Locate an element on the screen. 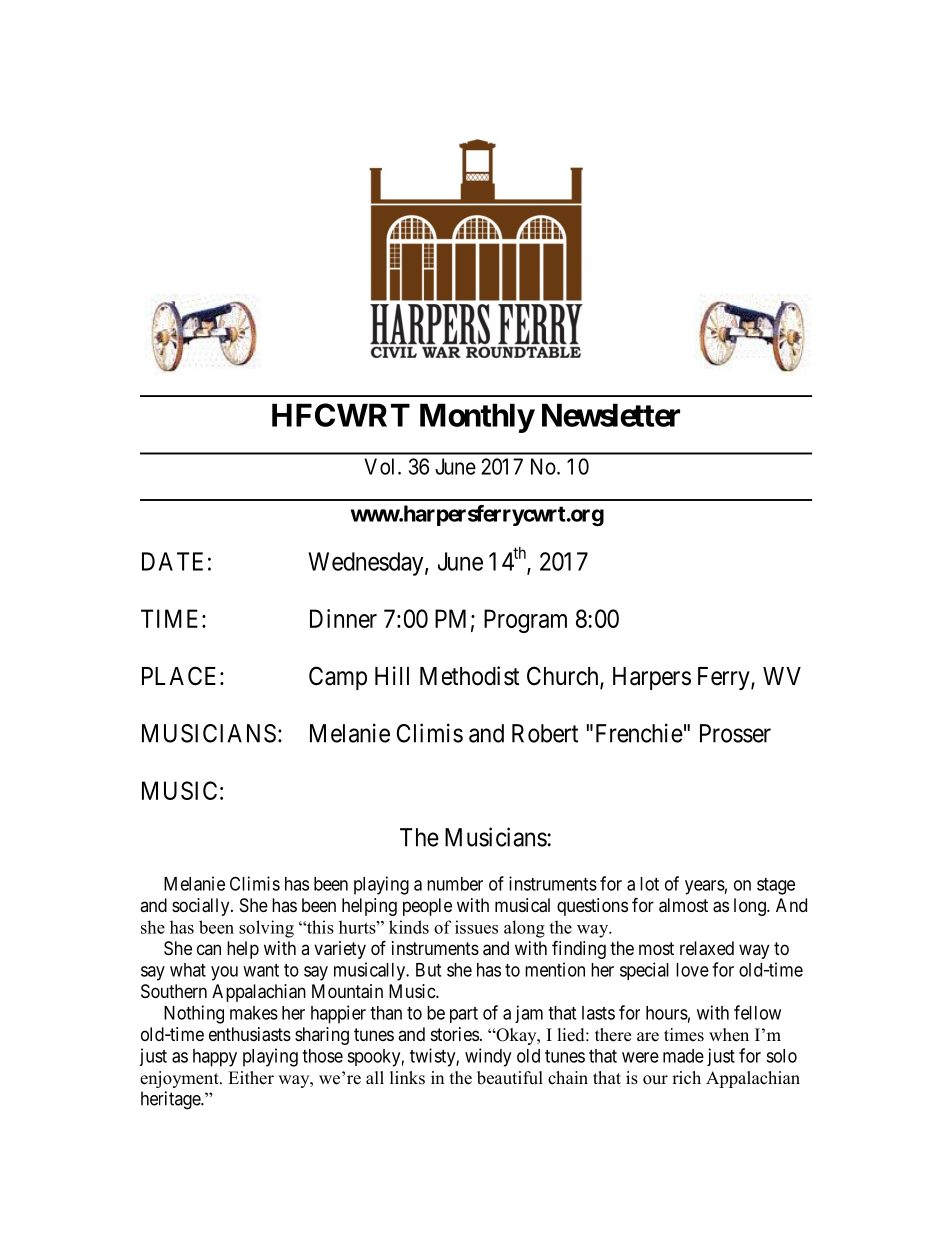  PLACE is located at coordinates (181, 676).
